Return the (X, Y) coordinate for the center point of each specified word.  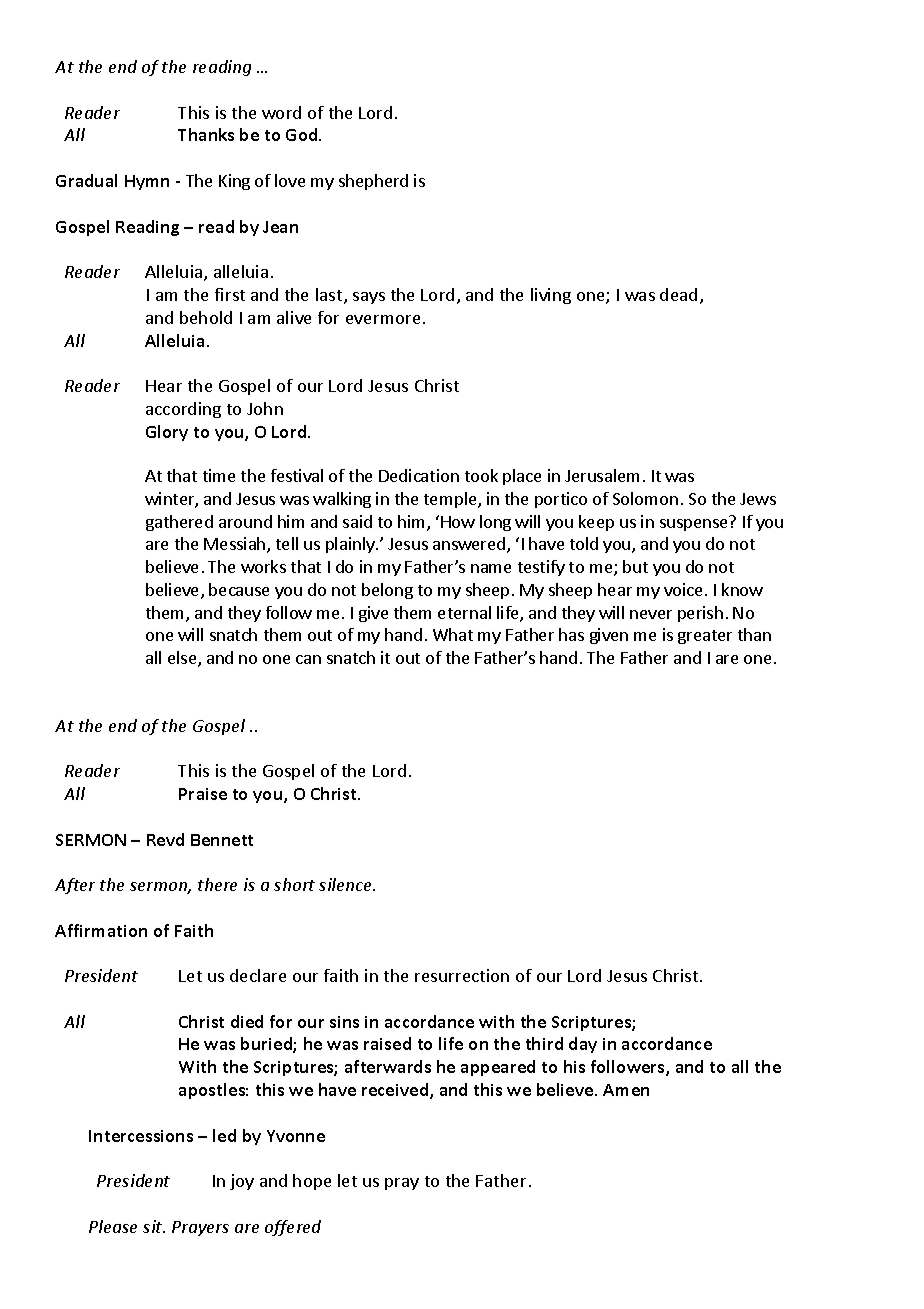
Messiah (236, 545)
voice (683, 589)
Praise (203, 794)
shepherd (373, 182)
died (247, 1021)
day (583, 1045)
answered (470, 545)
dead (678, 294)
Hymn (147, 182)
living (551, 296)
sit (153, 1226)
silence (346, 884)
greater (705, 637)
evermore (383, 319)
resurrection (462, 975)
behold (206, 317)
